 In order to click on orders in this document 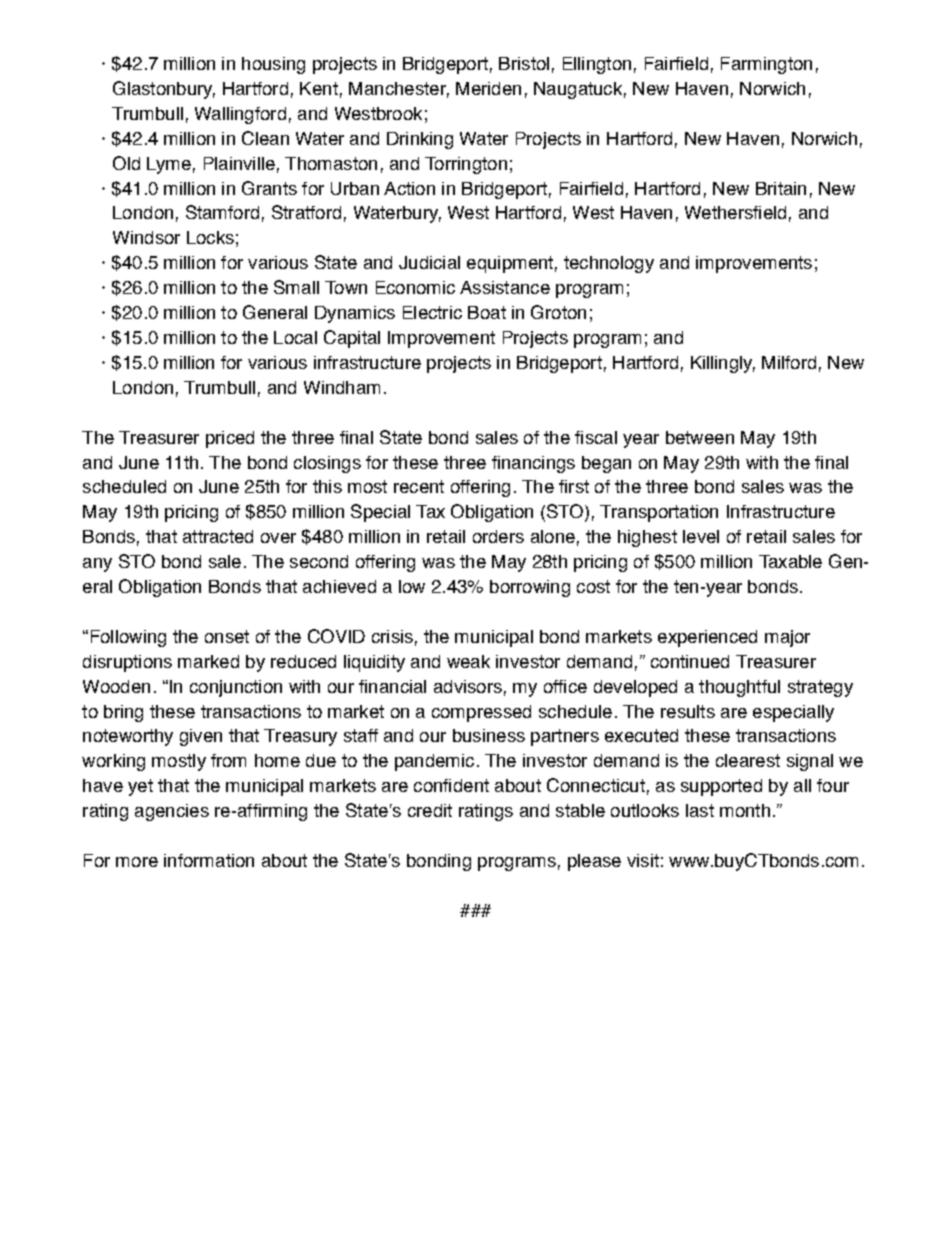, I will do `click(498, 536)`.
